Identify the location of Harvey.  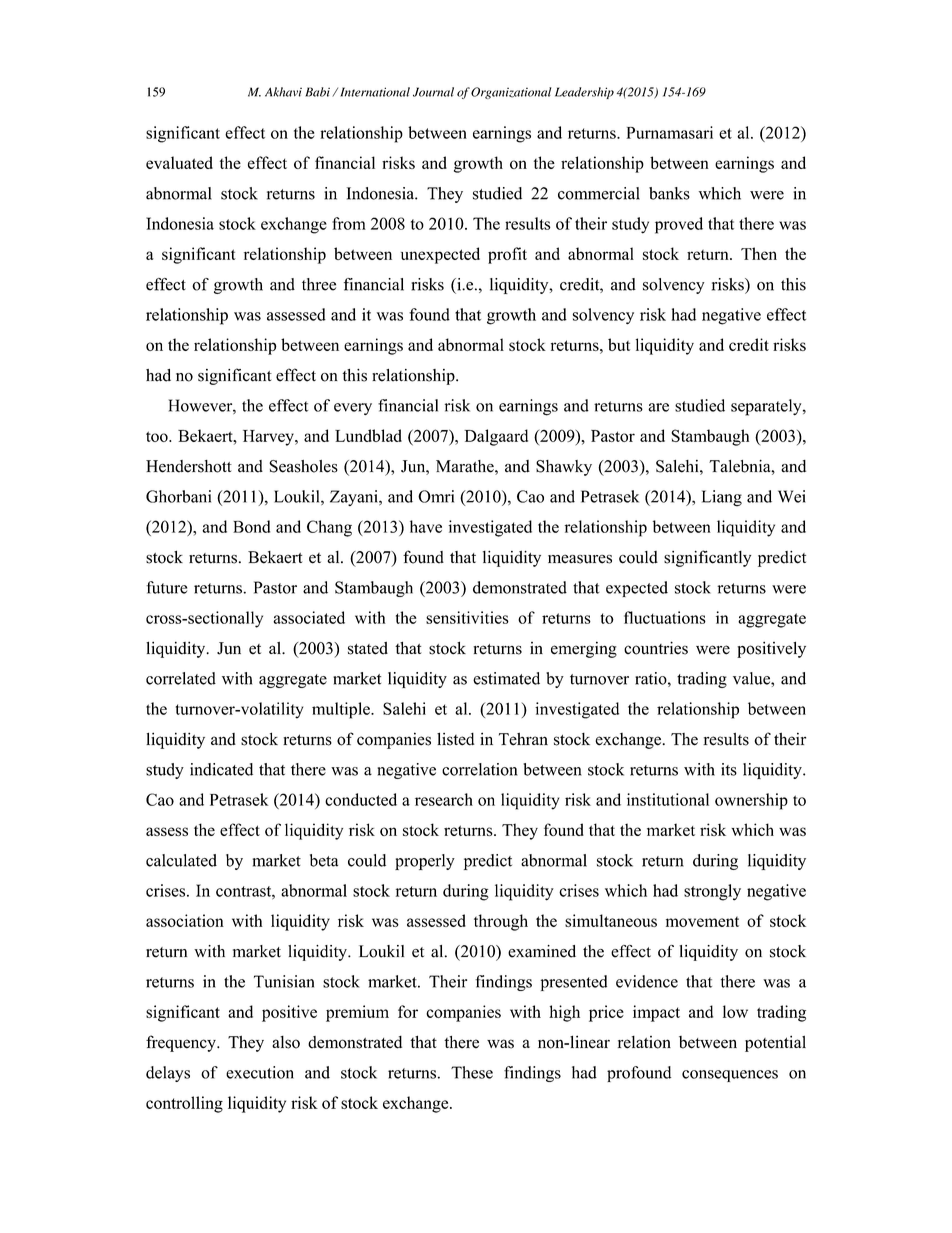
(269, 438).
